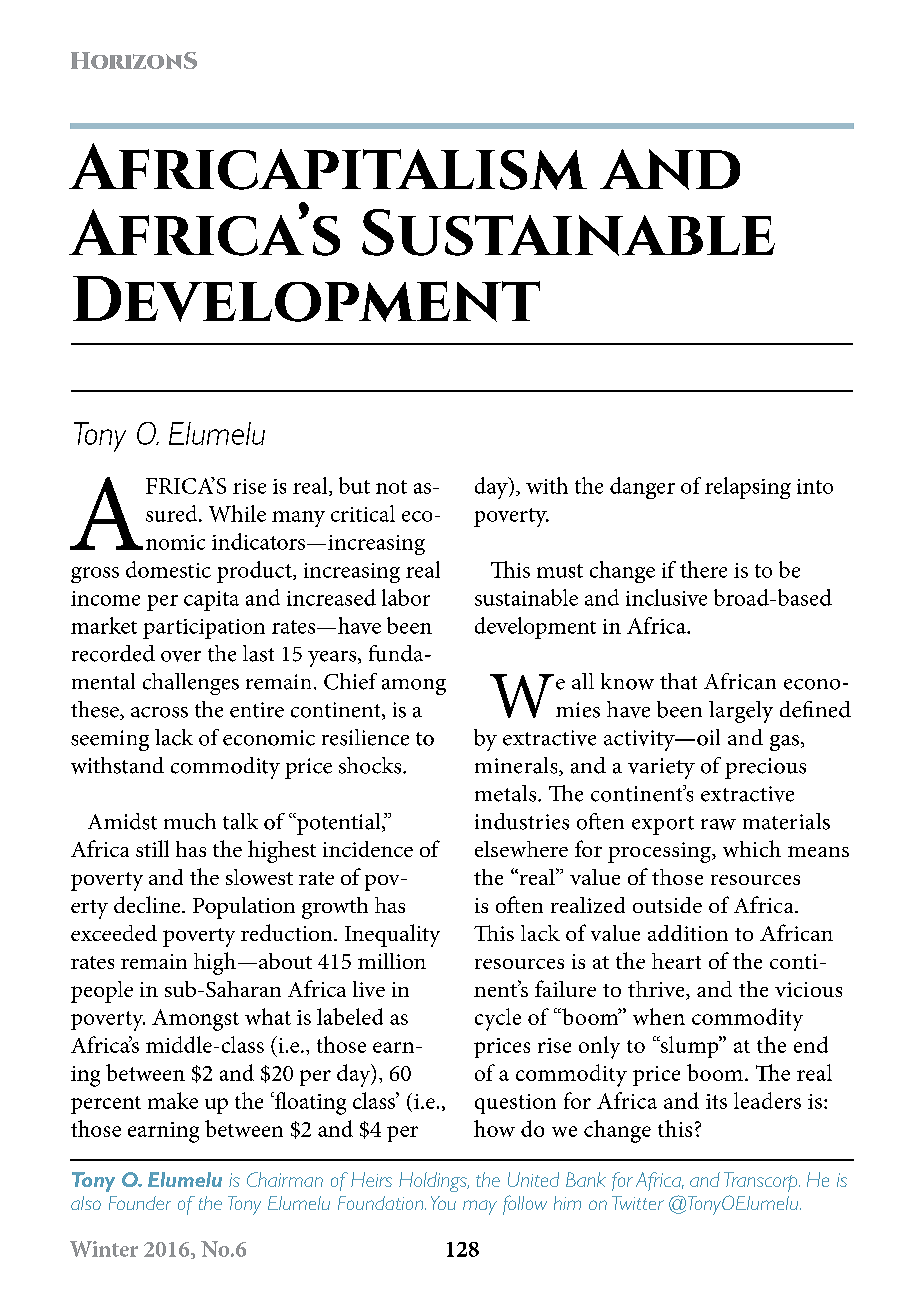  What do you see at coordinates (443, 1203) in the page?
I see `You` at bounding box center [443, 1203].
